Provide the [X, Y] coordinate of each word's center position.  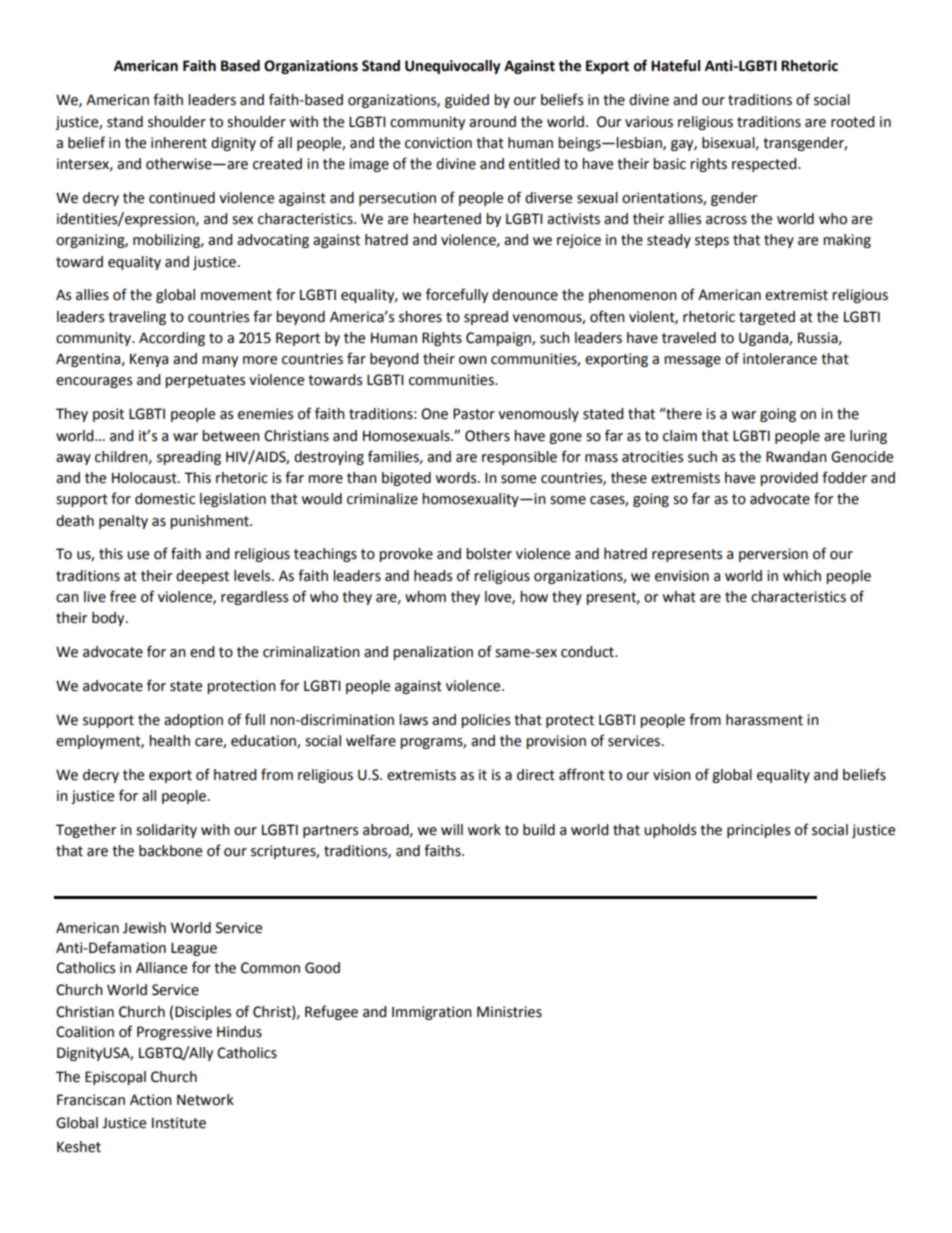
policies [485, 721]
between [231, 436]
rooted [852, 122]
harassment [764, 720]
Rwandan [796, 457]
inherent [179, 143]
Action [151, 1100]
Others [487, 436]
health [169, 741]
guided [467, 101]
